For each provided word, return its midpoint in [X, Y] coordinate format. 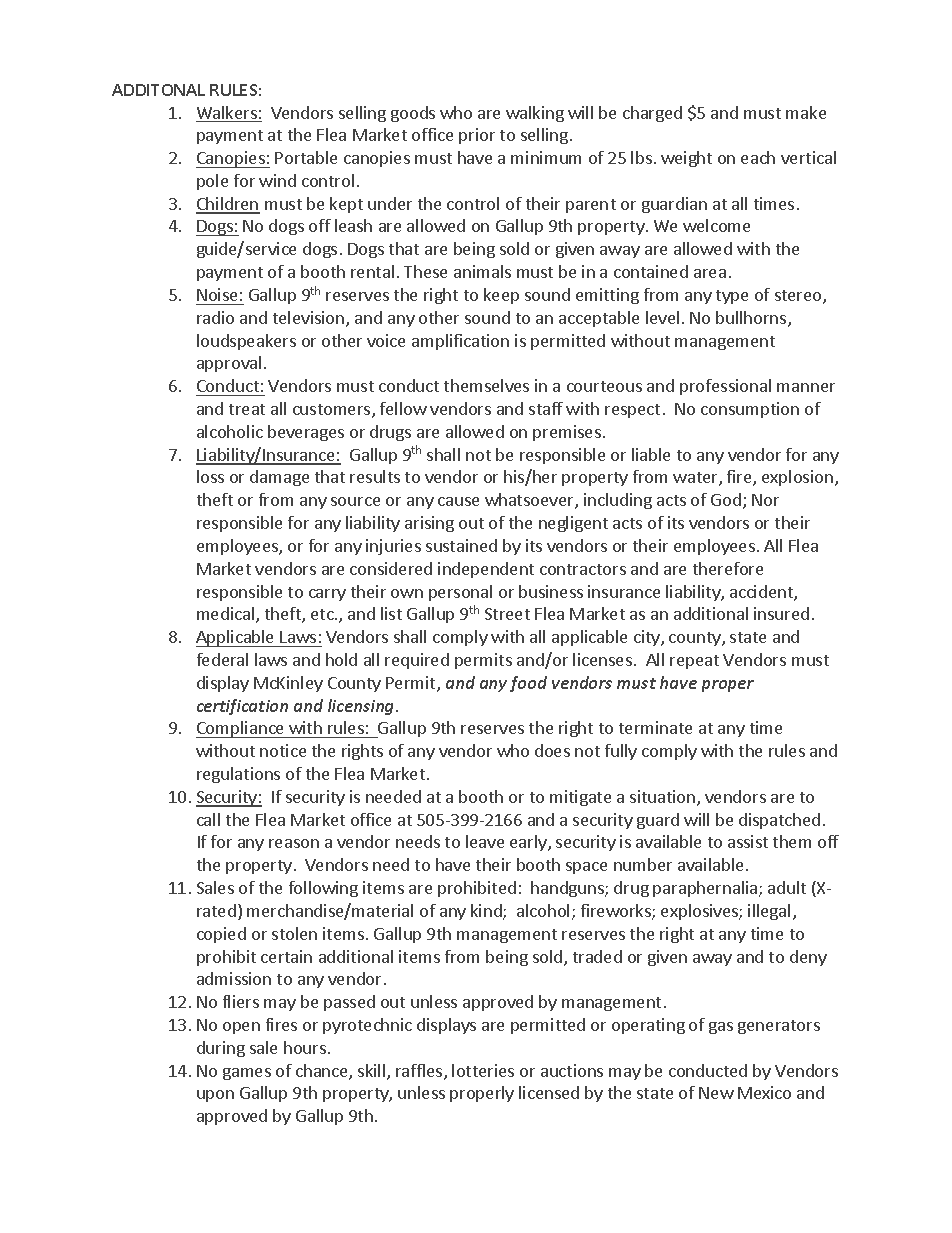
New [716, 1093]
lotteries [483, 1070]
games [247, 1074]
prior [477, 136]
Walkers [227, 114]
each [758, 157]
